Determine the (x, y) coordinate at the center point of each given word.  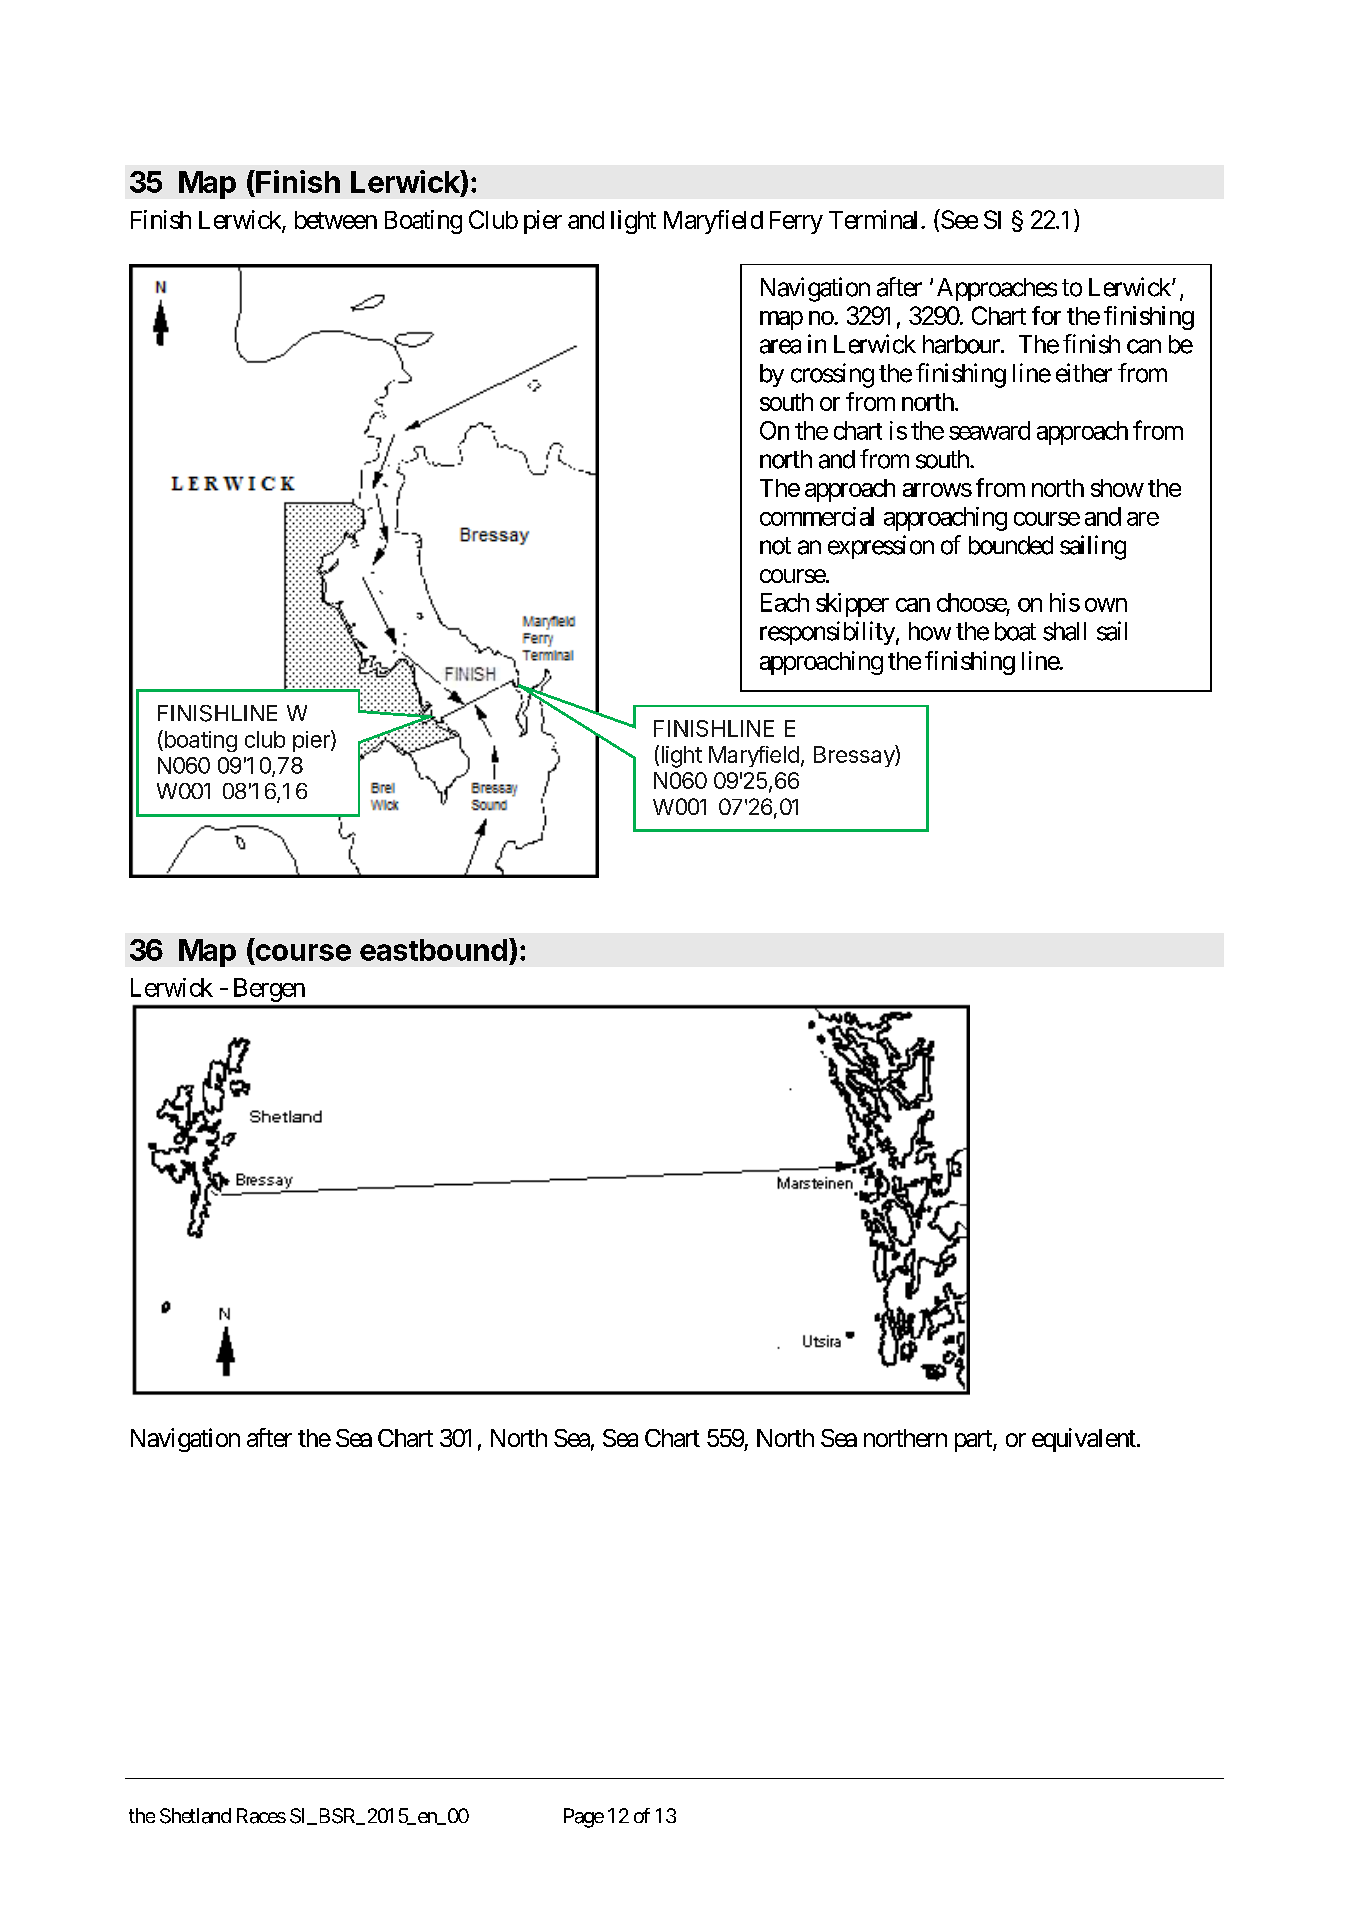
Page (584, 1818)
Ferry (796, 222)
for (1046, 315)
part (974, 1441)
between (336, 220)
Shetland (195, 1816)
